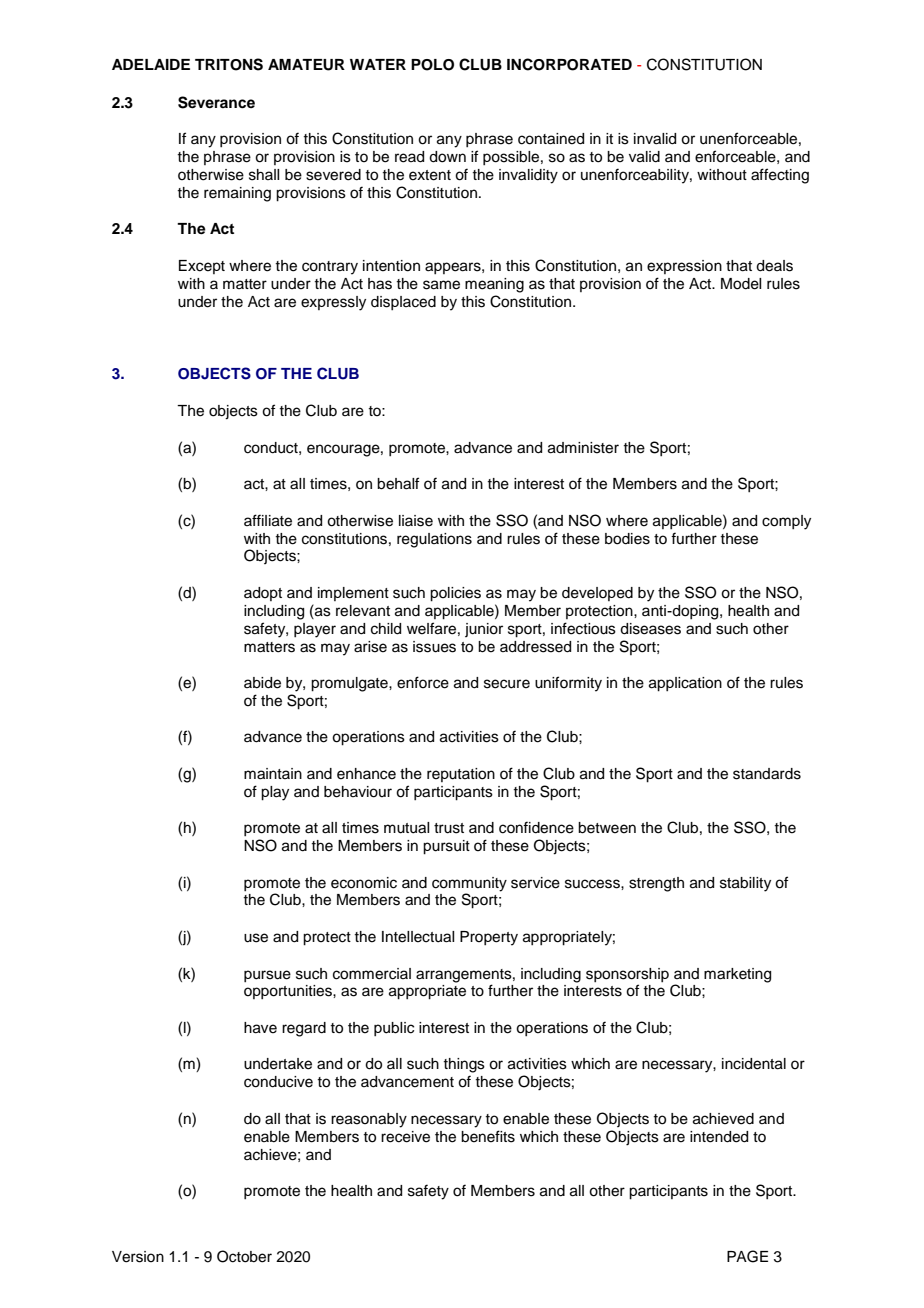  What do you see at coordinates (398, 483) in the page?
I see `behalf` at bounding box center [398, 483].
